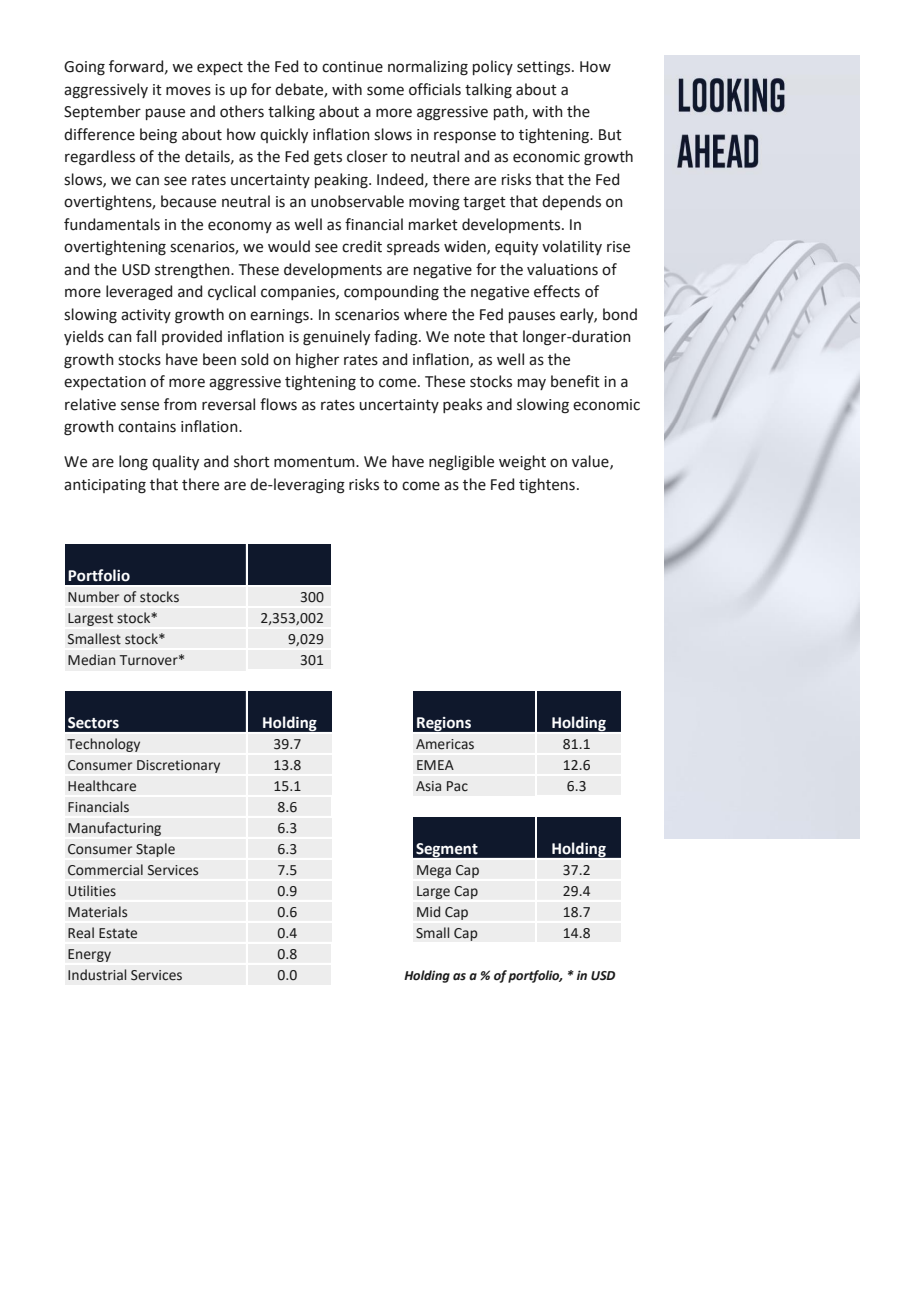 Image resolution: width=924 pixels, height=1308 pixels. What do you see at coordinates (428, 786) in the image?
I see `Asia` at bounding box center [428, 786].
